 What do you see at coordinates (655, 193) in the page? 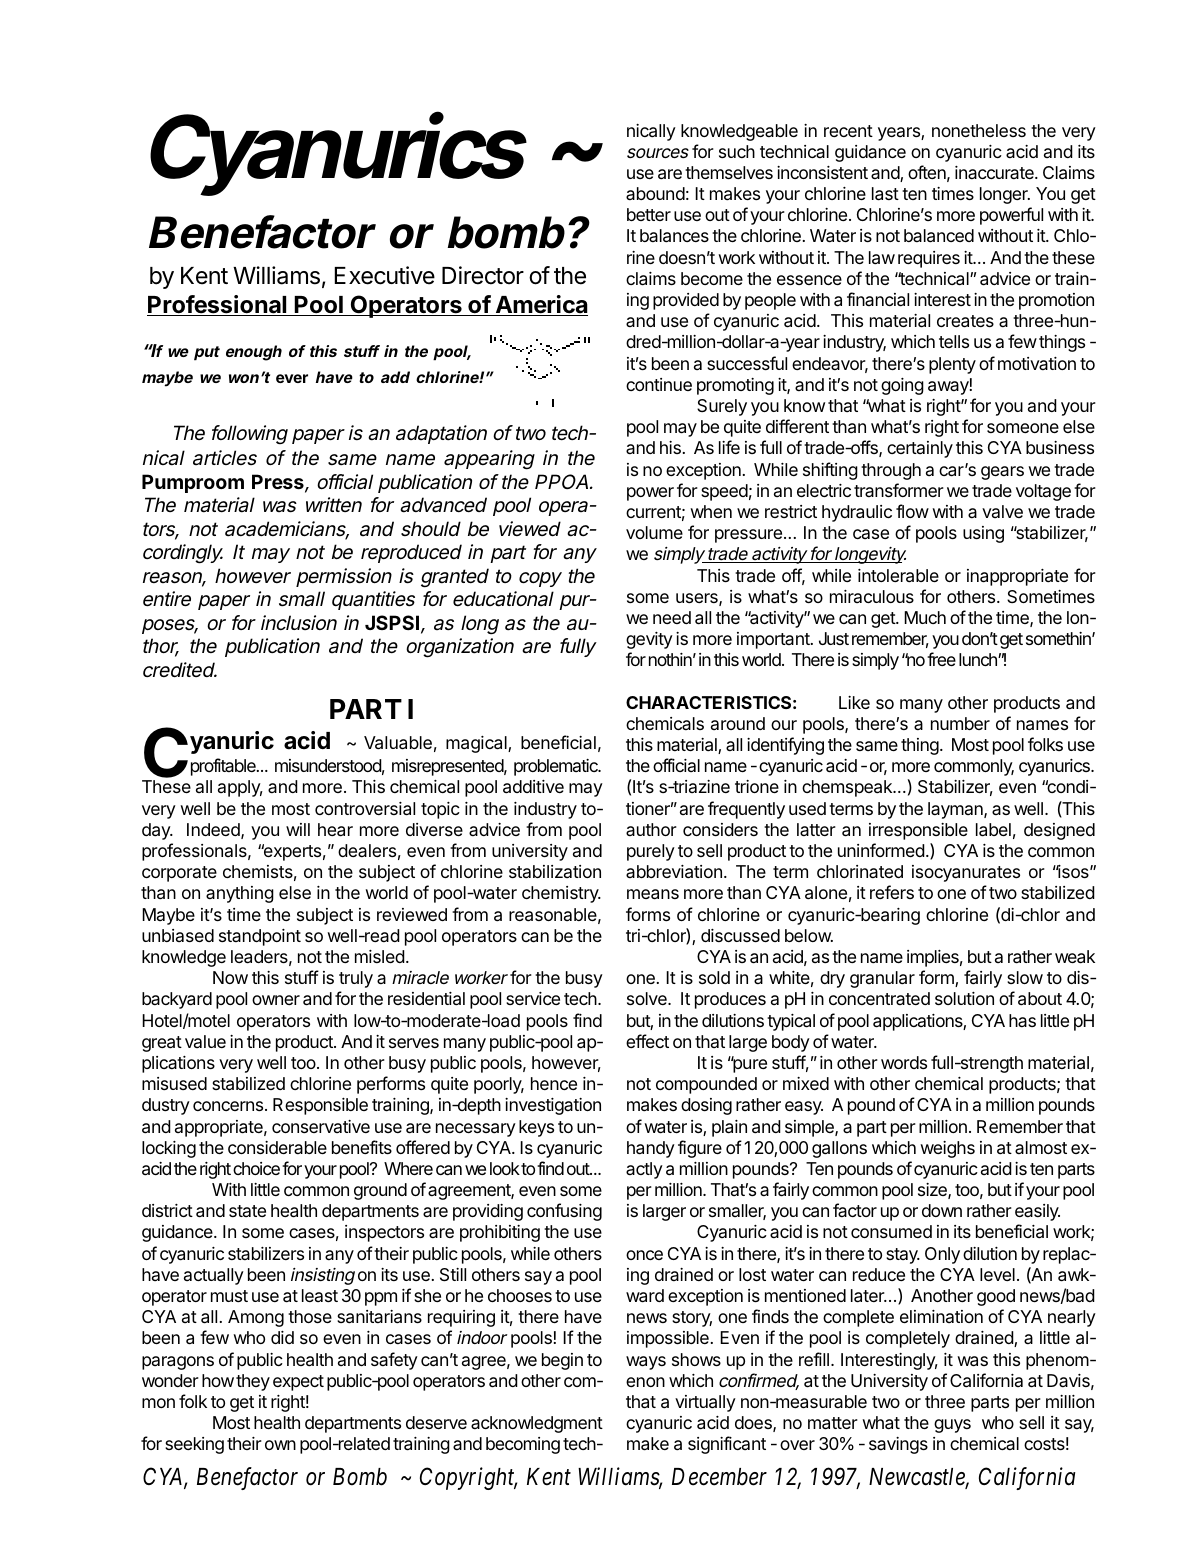
I see `abound` at bounding box center [655, 193].
